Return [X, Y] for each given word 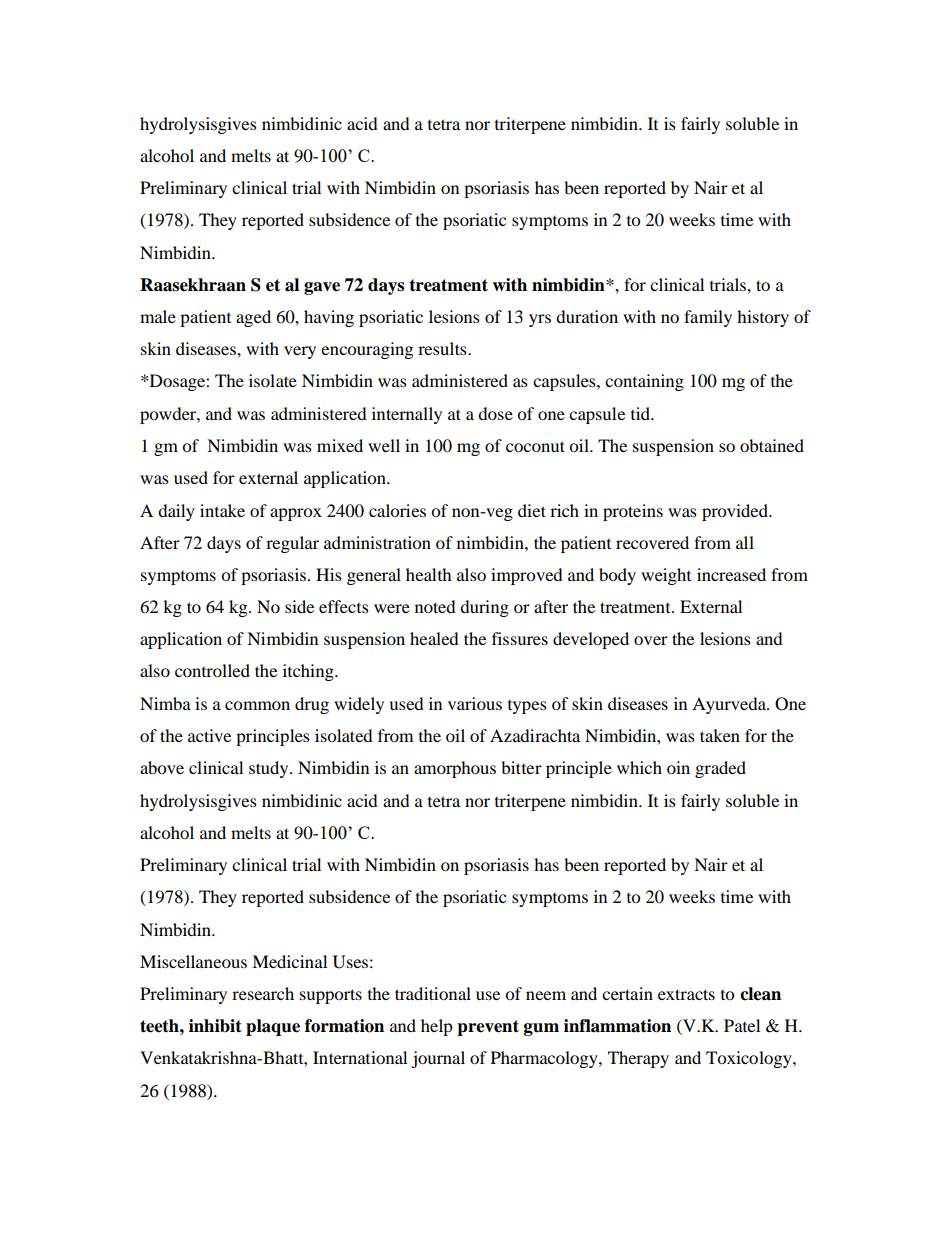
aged [253, 318]
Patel [742, 1025]
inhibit [215, 1026]
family [708, 318]
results [443, 348]
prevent [488, 1028]
